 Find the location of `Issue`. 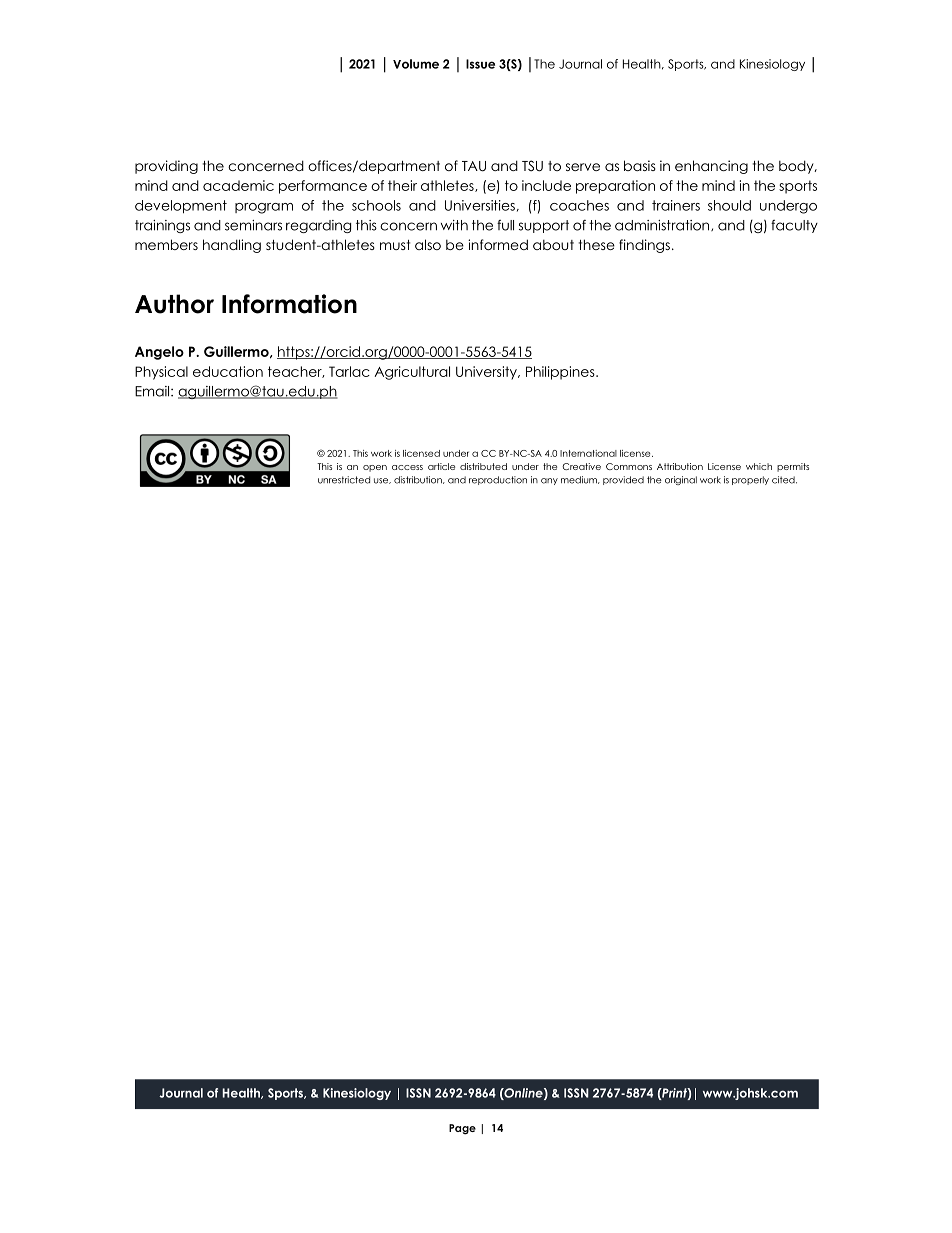

Issue is located at coordinates (480, 64).
